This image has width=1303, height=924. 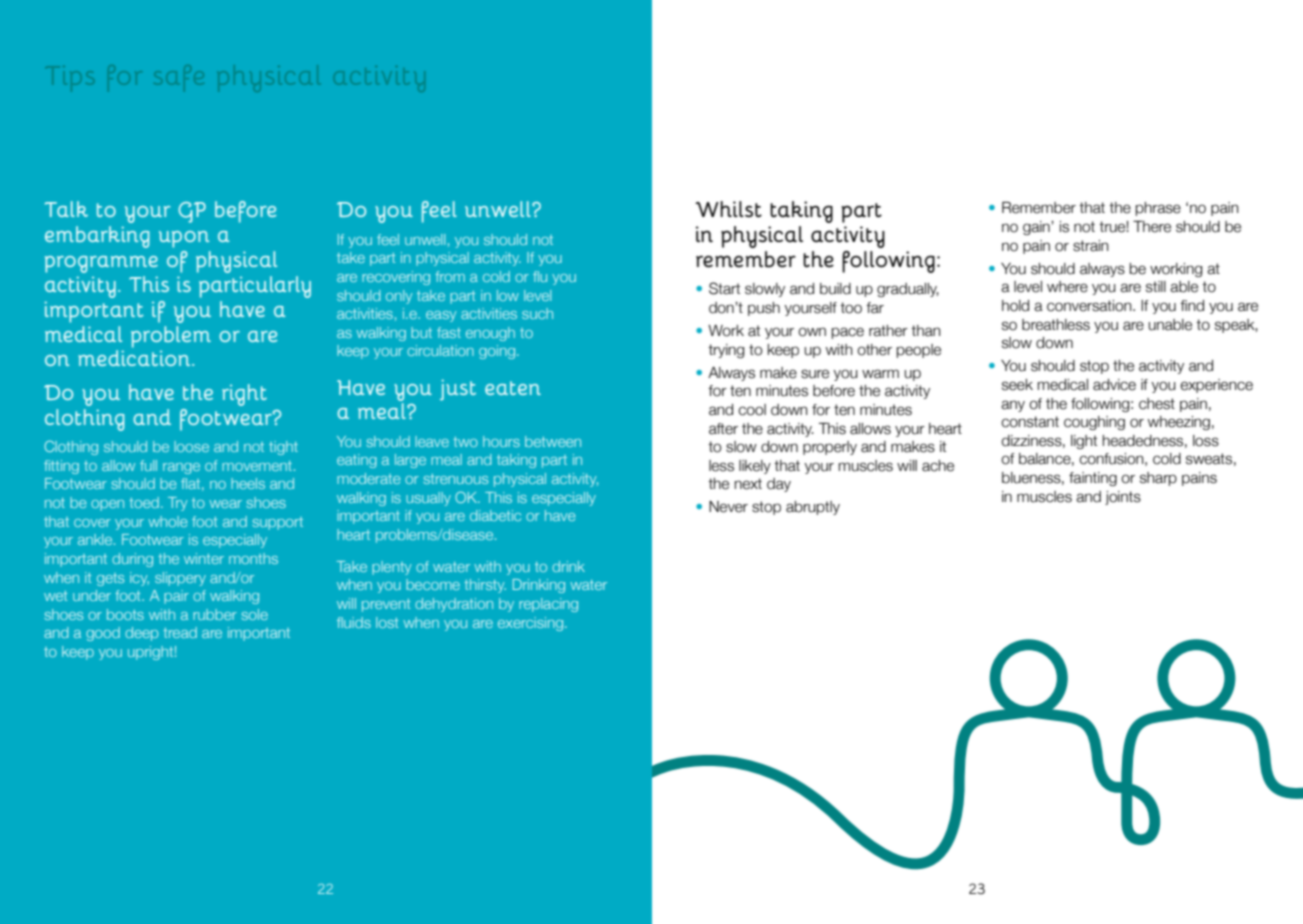 What do you see at coordinates (723, 429) in the image?
I see `after` at bounding box center [723, 429].
